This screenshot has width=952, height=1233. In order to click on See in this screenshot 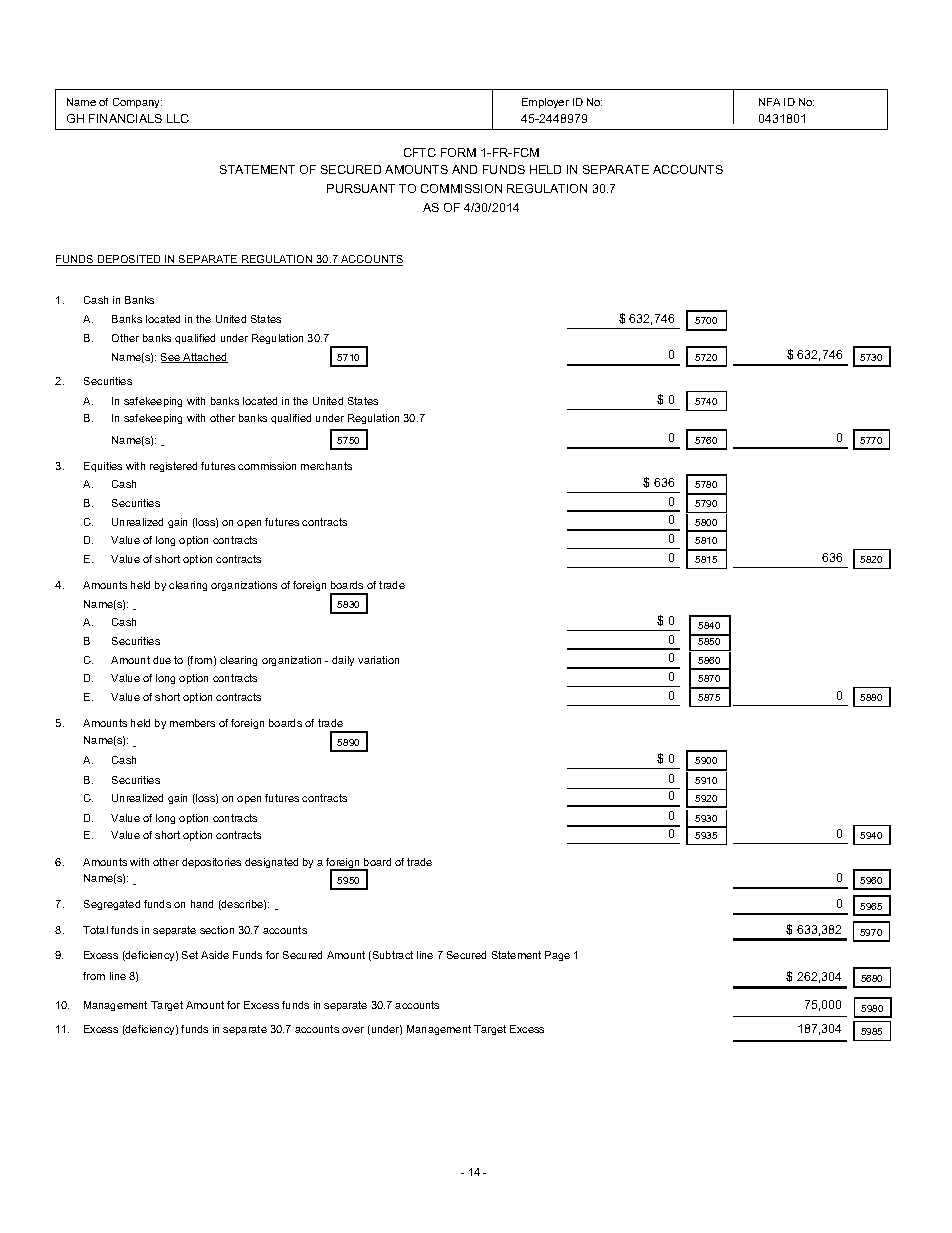, I will do `click(171, 358)`.
